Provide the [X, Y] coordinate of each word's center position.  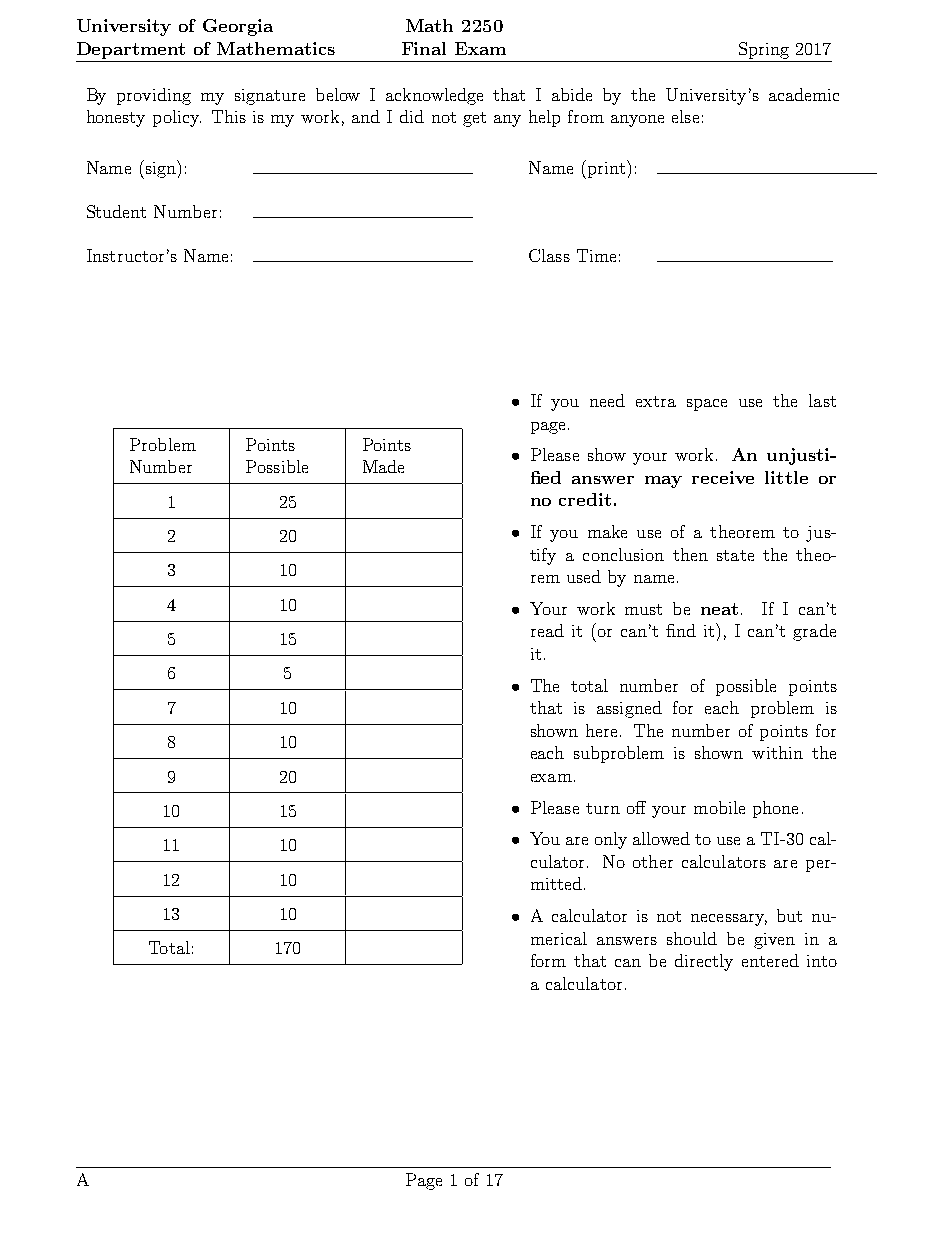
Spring [764, 50]
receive [723, 477]
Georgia [238, 27]
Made [383, 466]
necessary [729, 920]
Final [424, 48]
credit [585, 499]
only [611, 840]
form [548, 960]
